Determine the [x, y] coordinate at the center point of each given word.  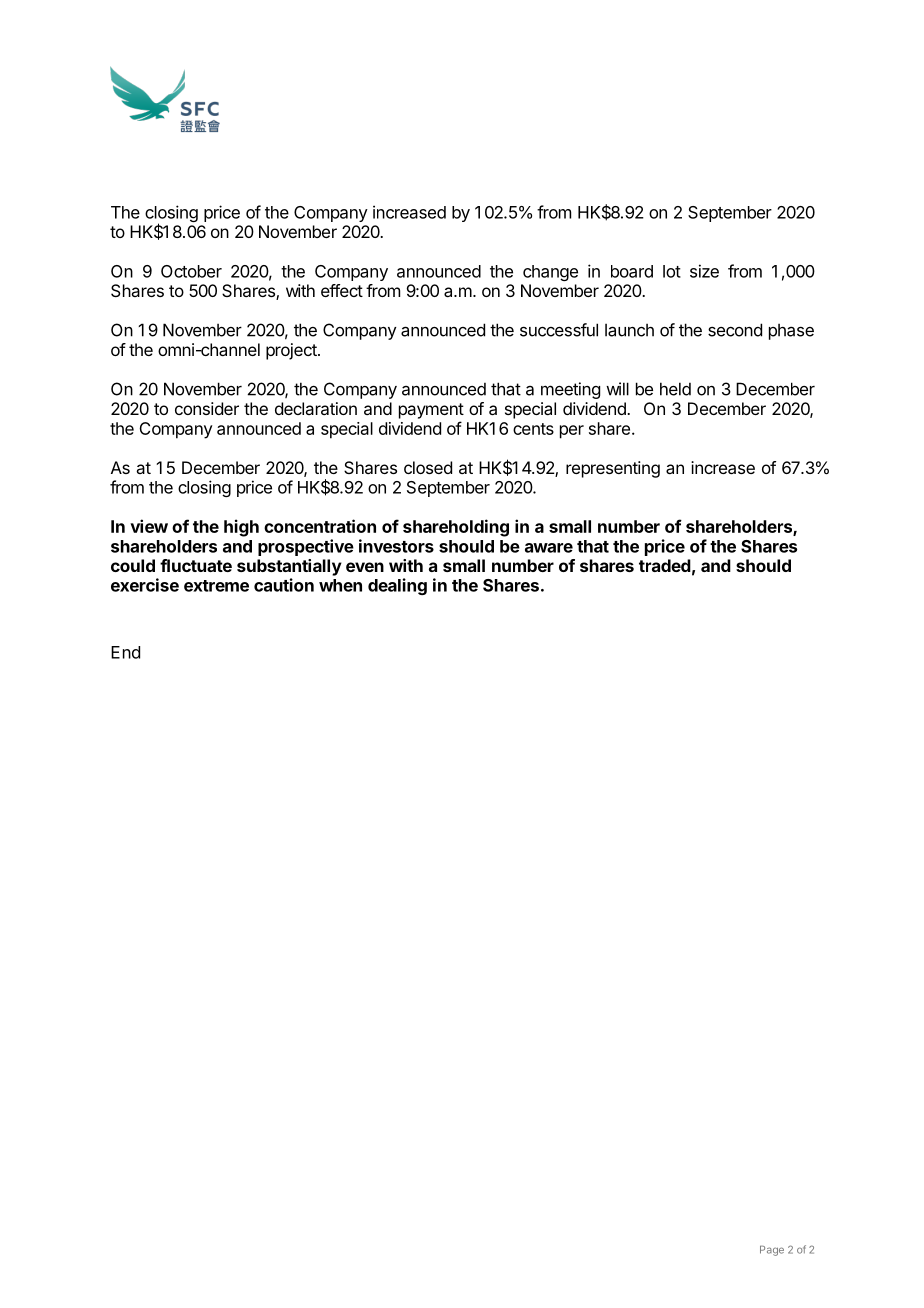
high [241, 528]
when [340, 585]
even [365, 567]
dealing [397, 586]
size [704, 271]
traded [665, 565]
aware [549, 548]
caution [284, 585]
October [191, 271]
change [550, 273]
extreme [216, 586]
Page [772, 1251]
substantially [289, 567]
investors [396, 546]
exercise [145, 585]
